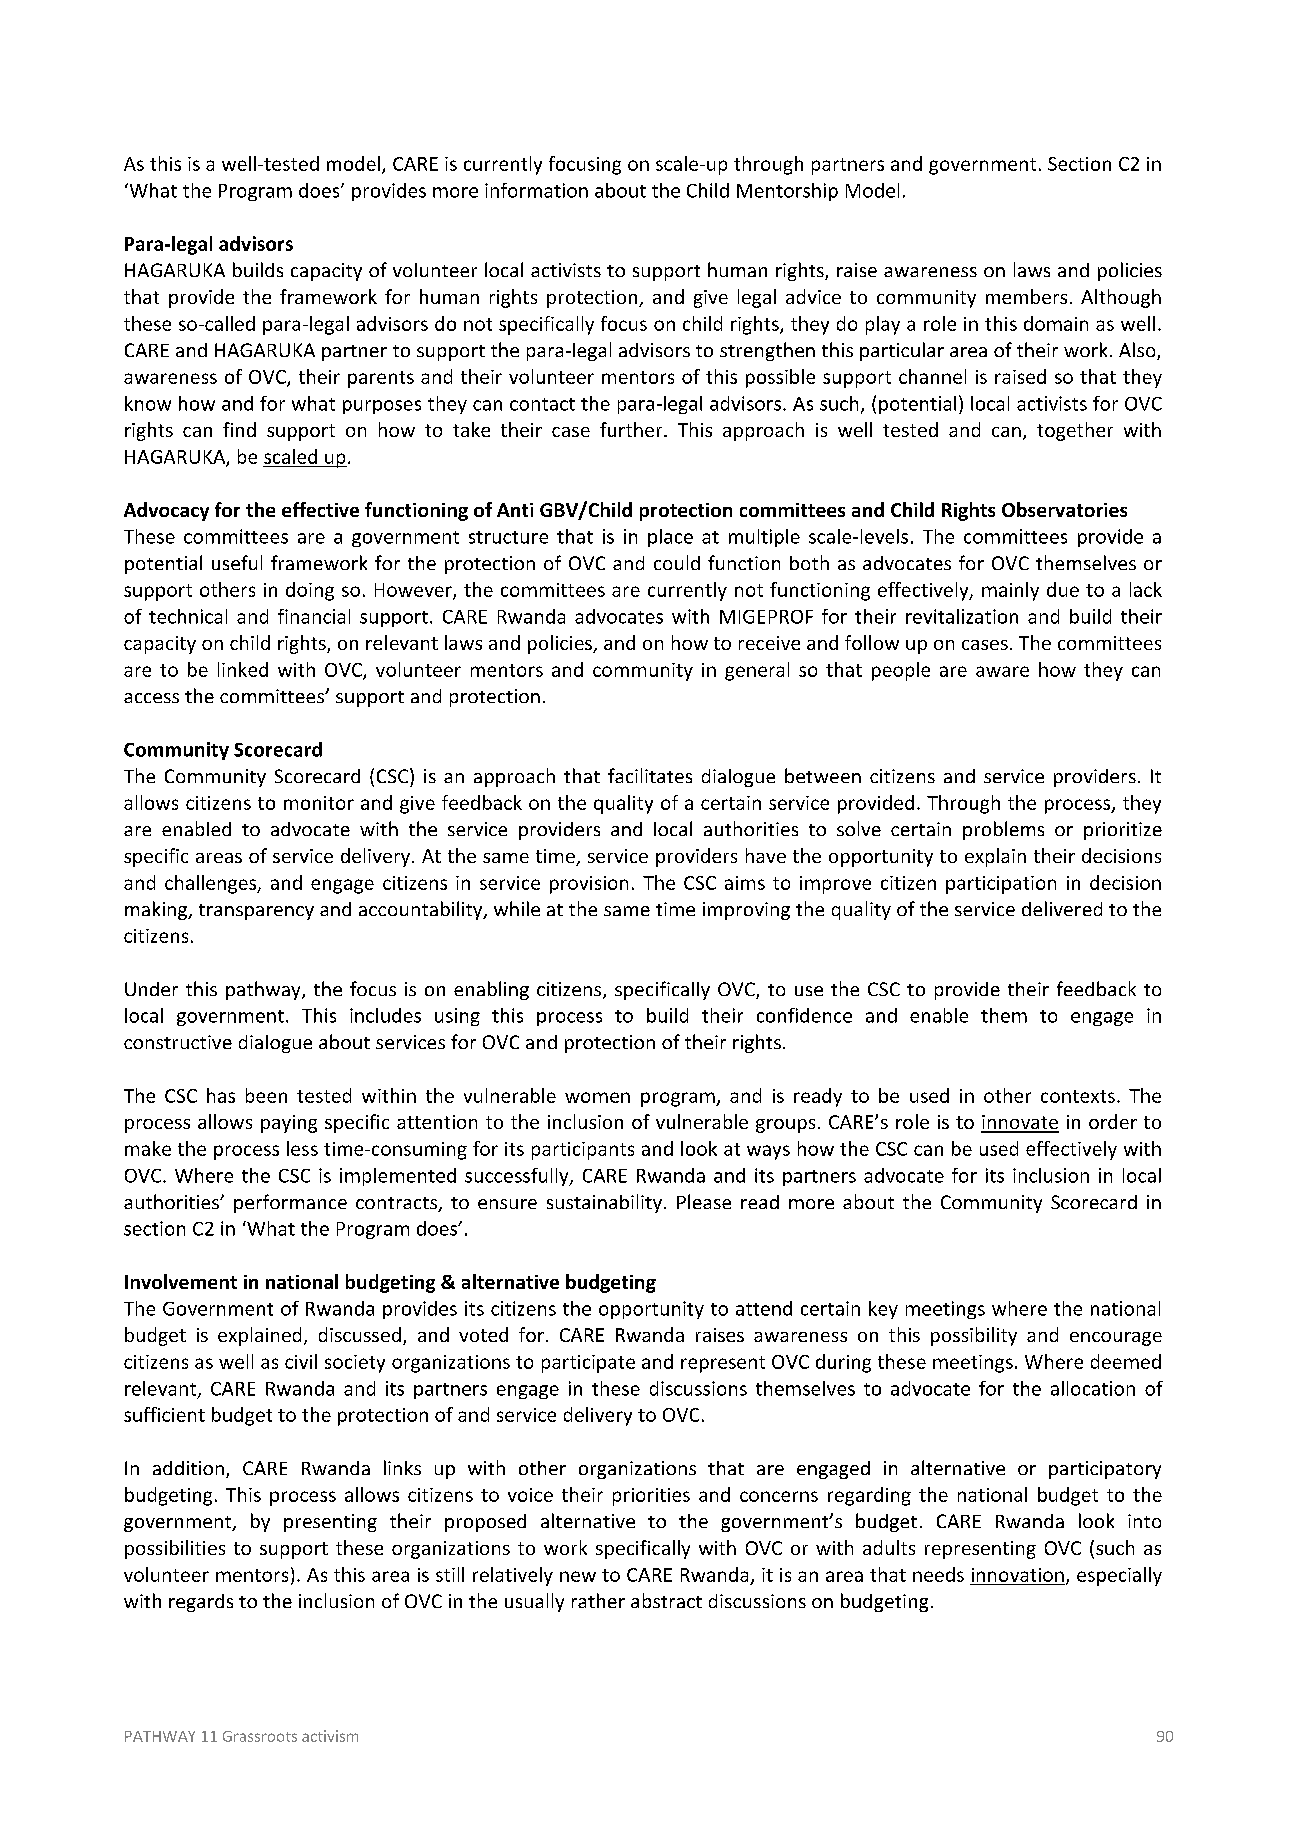 Image resolution: width=1297 pixels, height=1836 pixels. What do you see at coordinates (260, 1736) in the image?
I see `Grassroots` at bounding box center [260, 1736].
